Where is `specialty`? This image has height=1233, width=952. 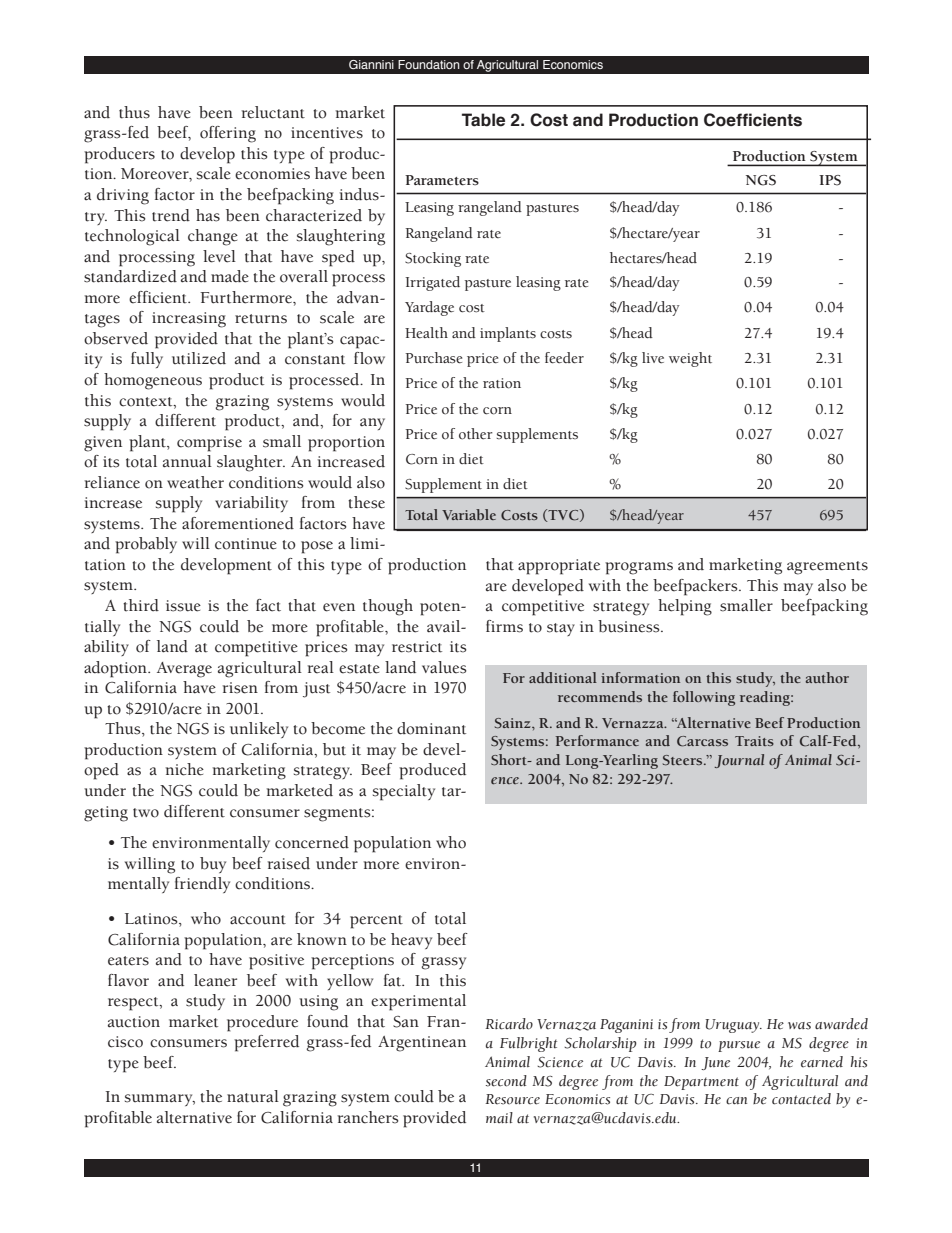
specialty is located at coordinates (404, 792).
